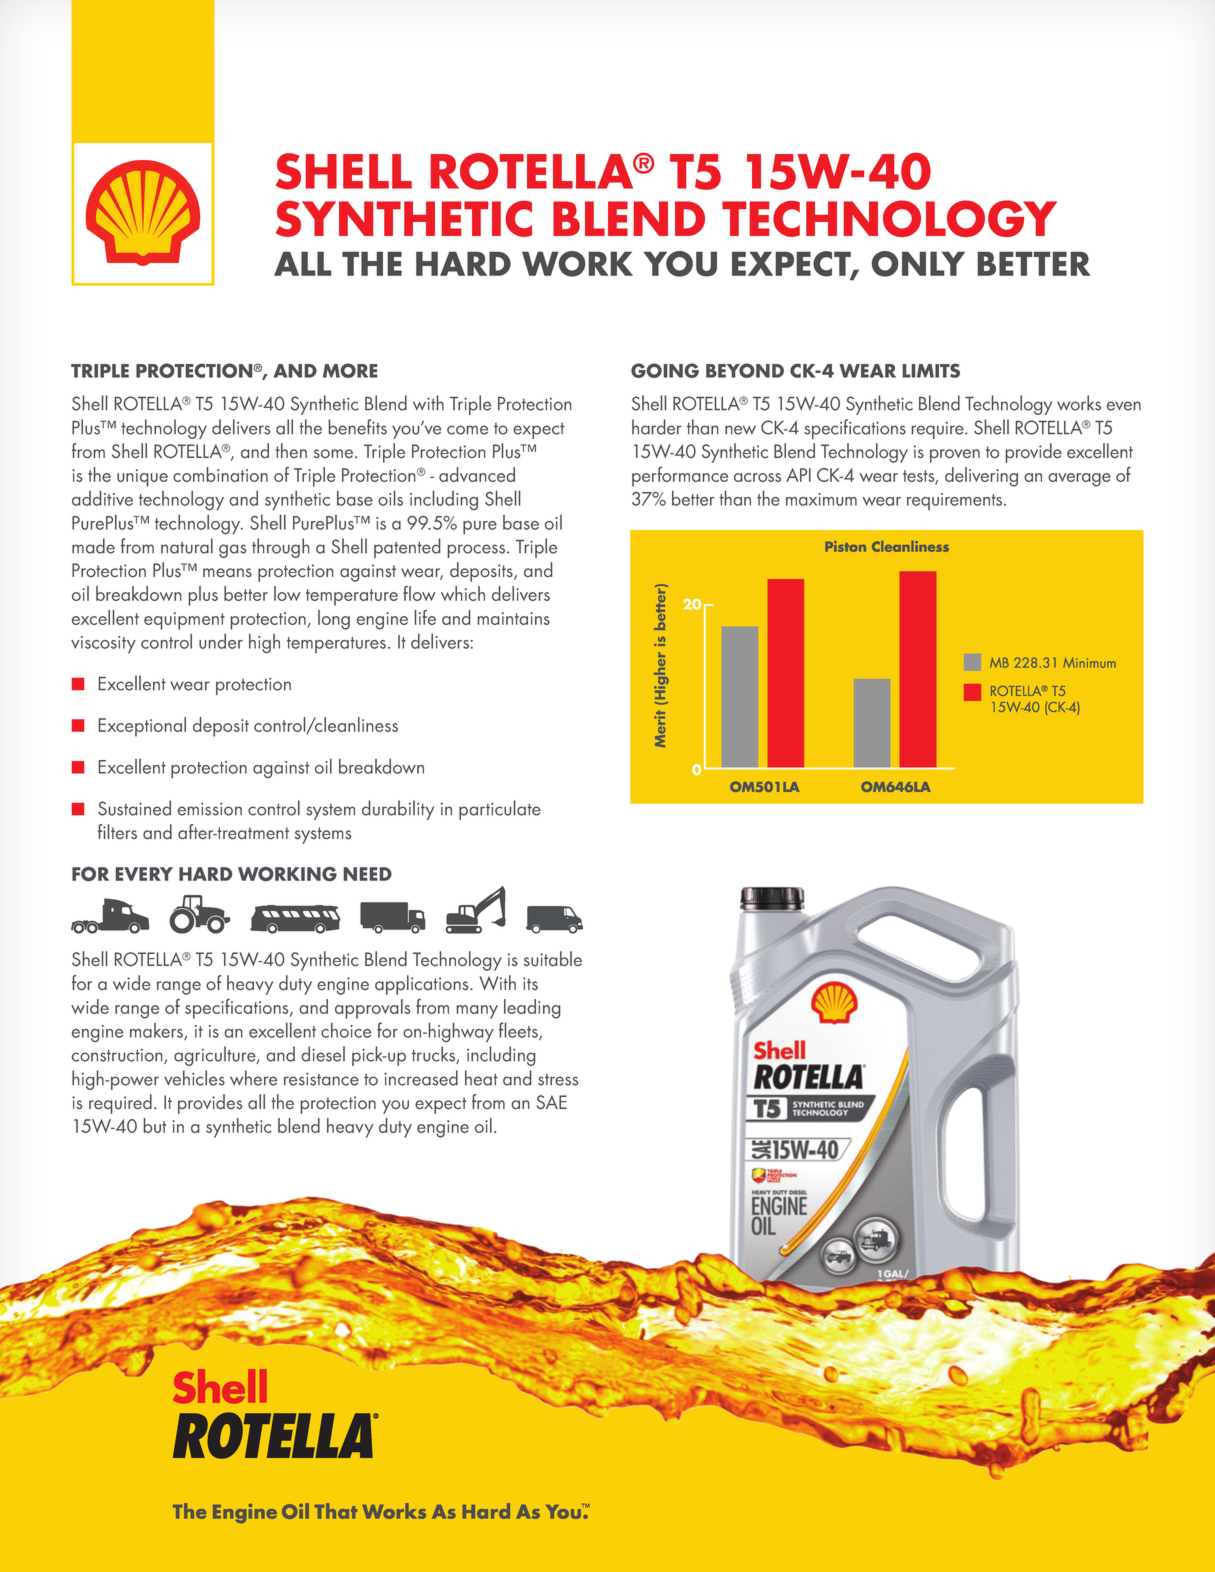 This screenshot has width=1215, height=1572. Describe the element at coordinates (476, 551) in the screenshot. I see `process` at that location.
